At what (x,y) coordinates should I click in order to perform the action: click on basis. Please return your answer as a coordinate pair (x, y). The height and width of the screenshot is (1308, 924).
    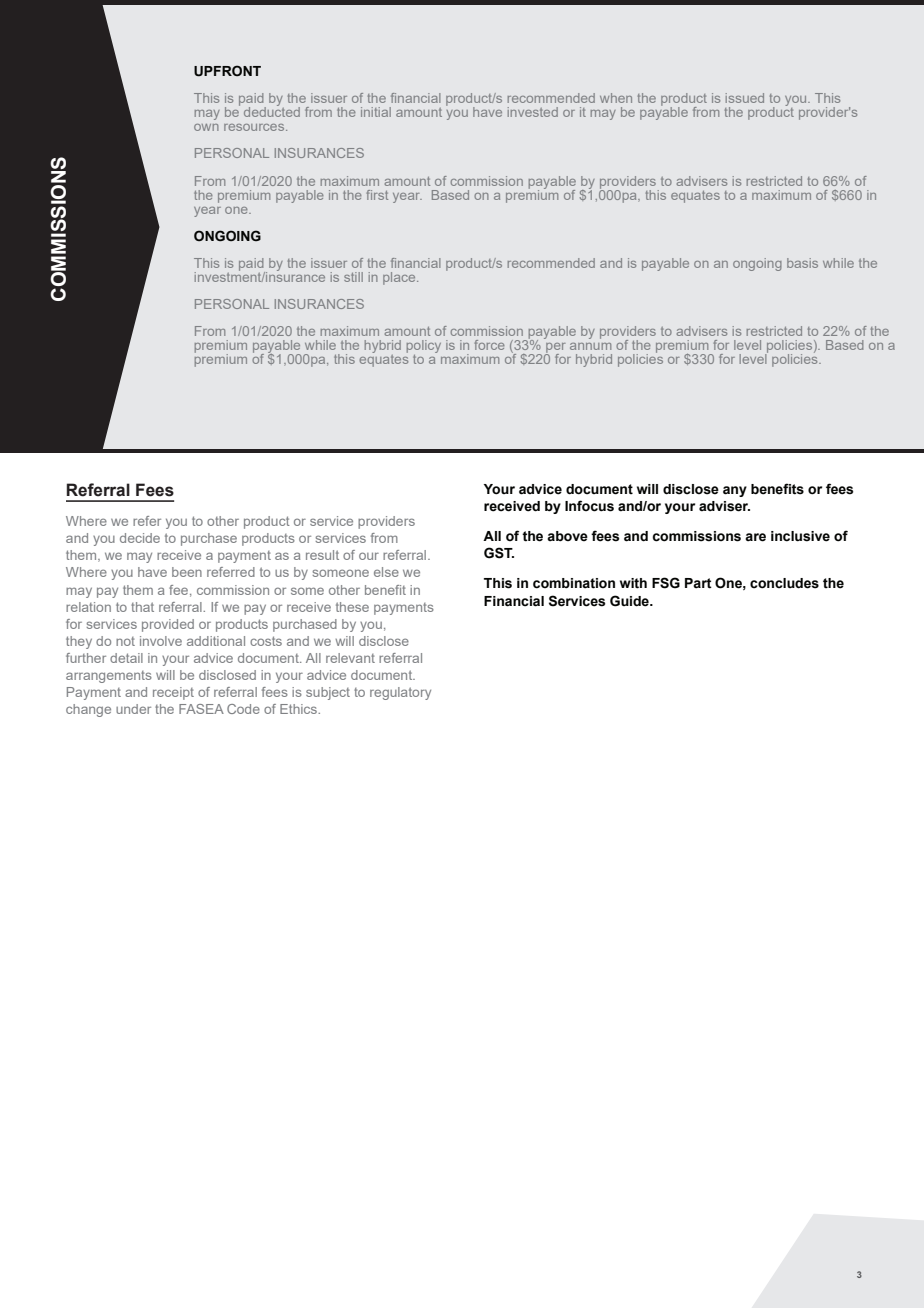
    Looking at the image, I should click on (802, 263).
